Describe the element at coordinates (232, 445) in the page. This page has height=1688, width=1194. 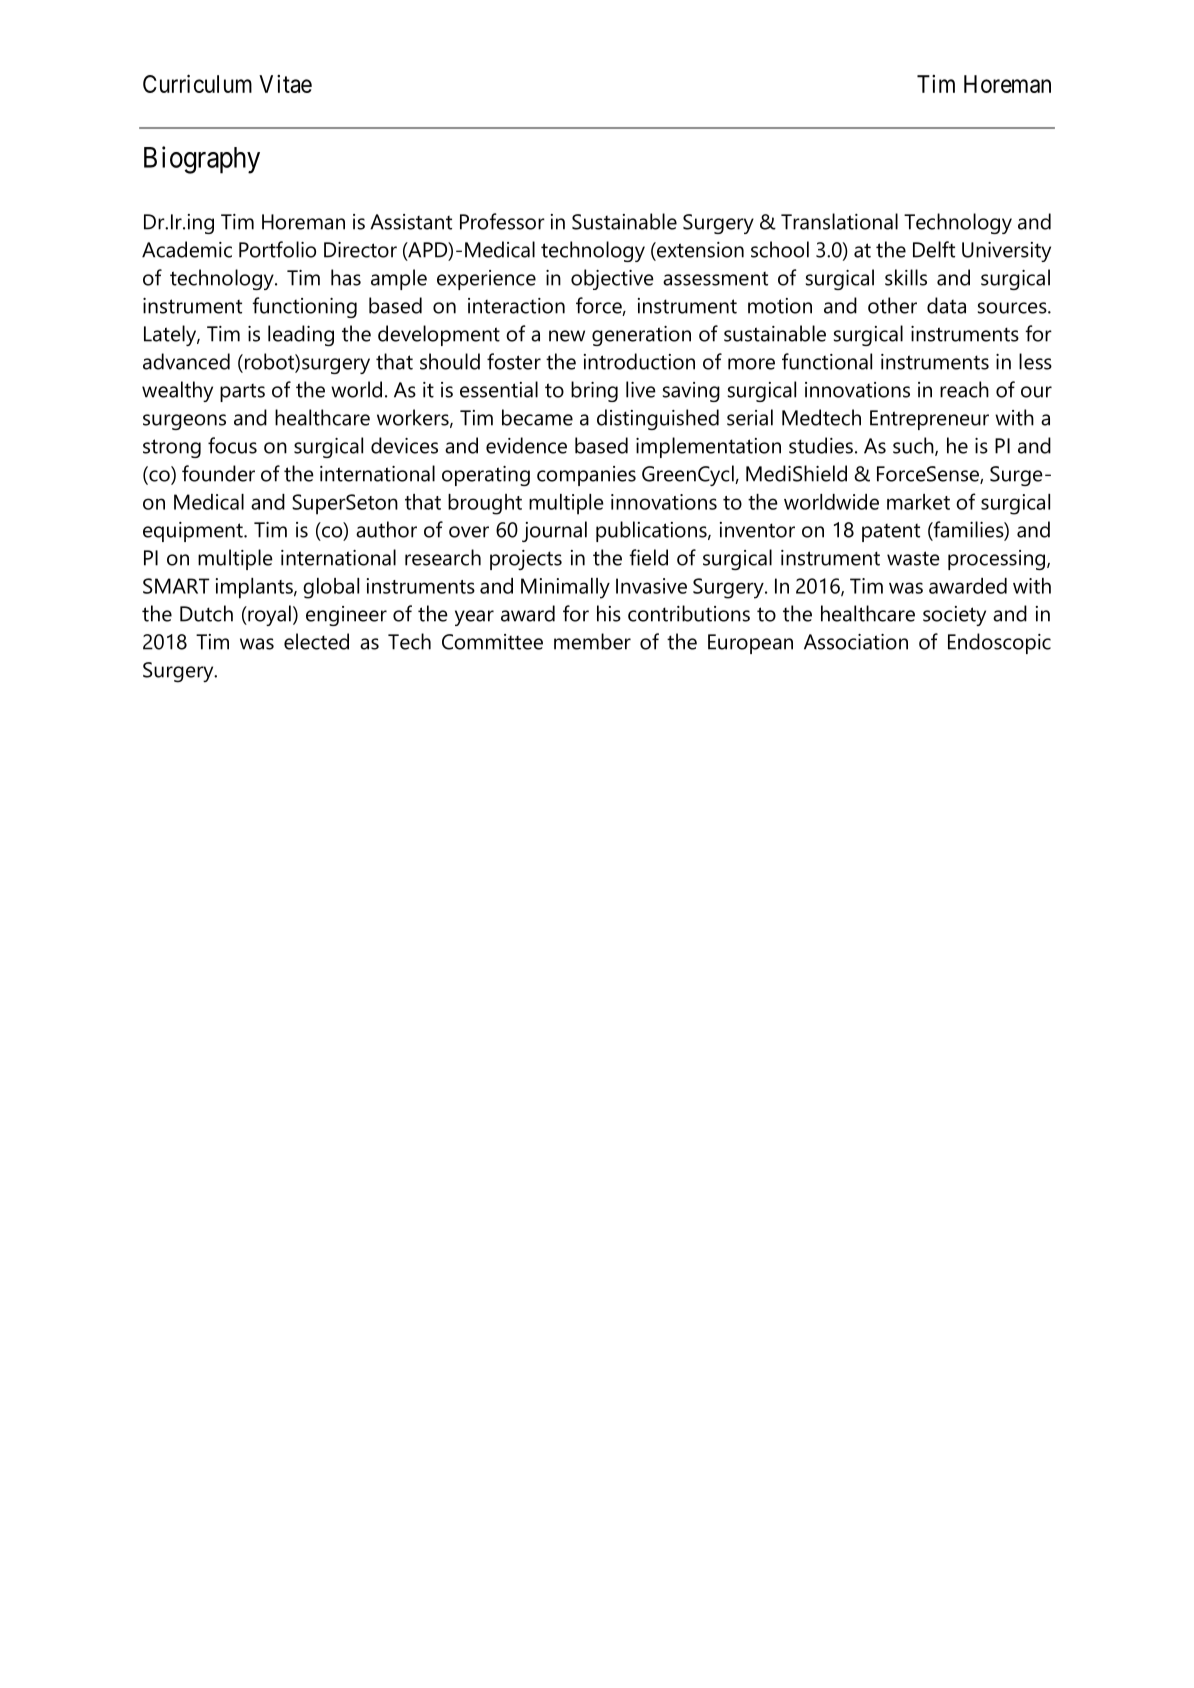
I see `focus` at that location.
